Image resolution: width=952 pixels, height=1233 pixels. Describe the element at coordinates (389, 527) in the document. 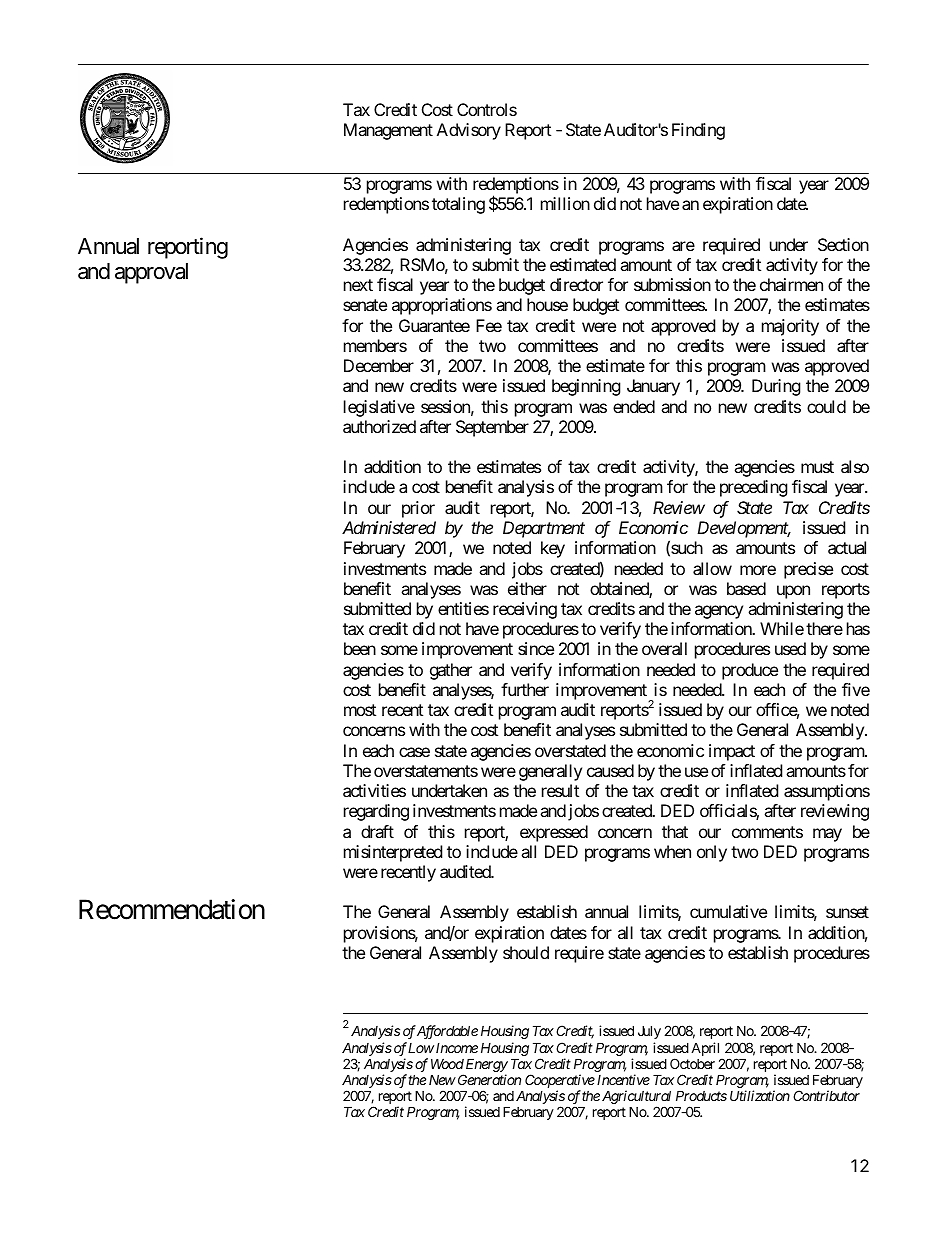

I see `Administered` at that location.
